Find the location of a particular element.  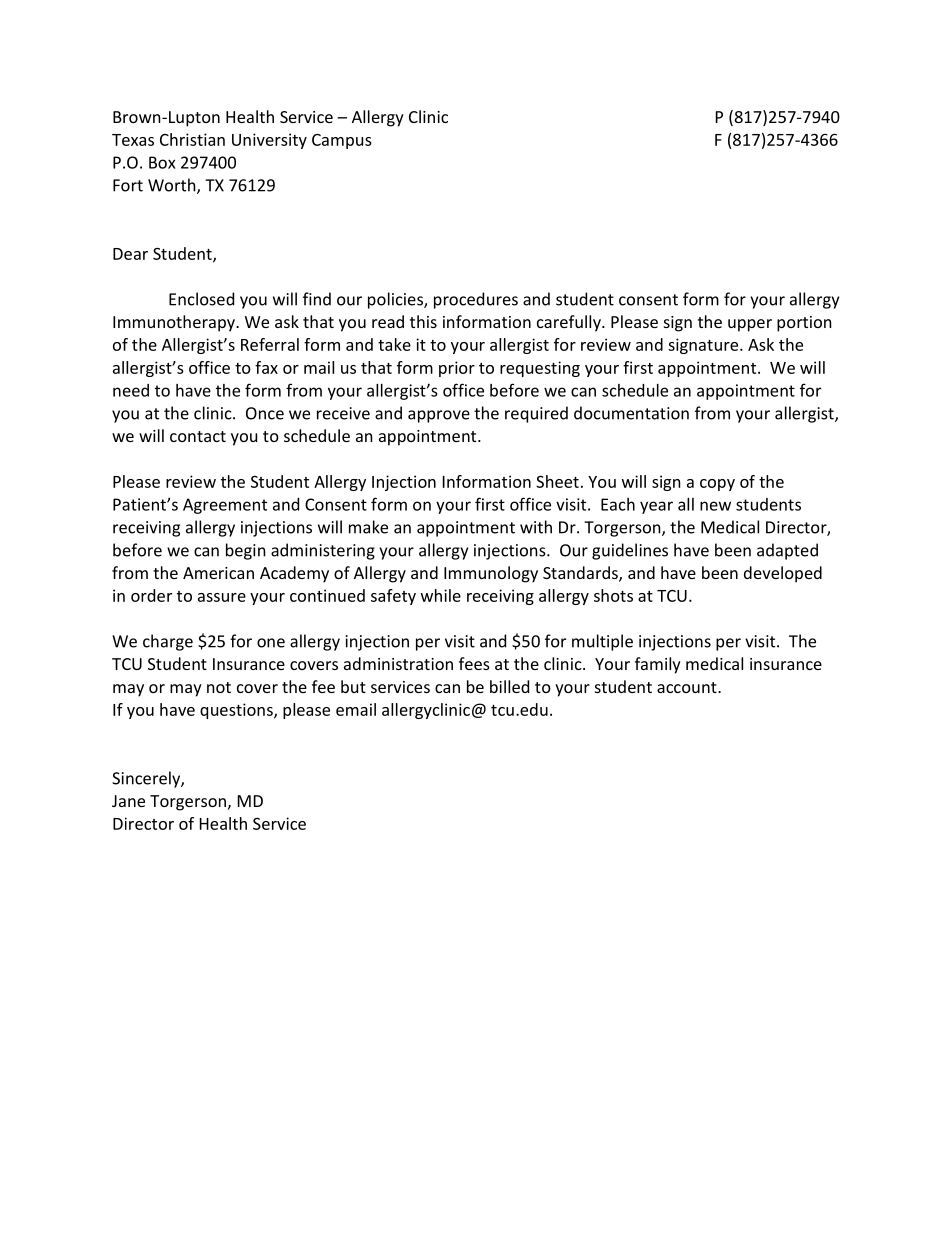

account is located at coordinates (688, 687).
